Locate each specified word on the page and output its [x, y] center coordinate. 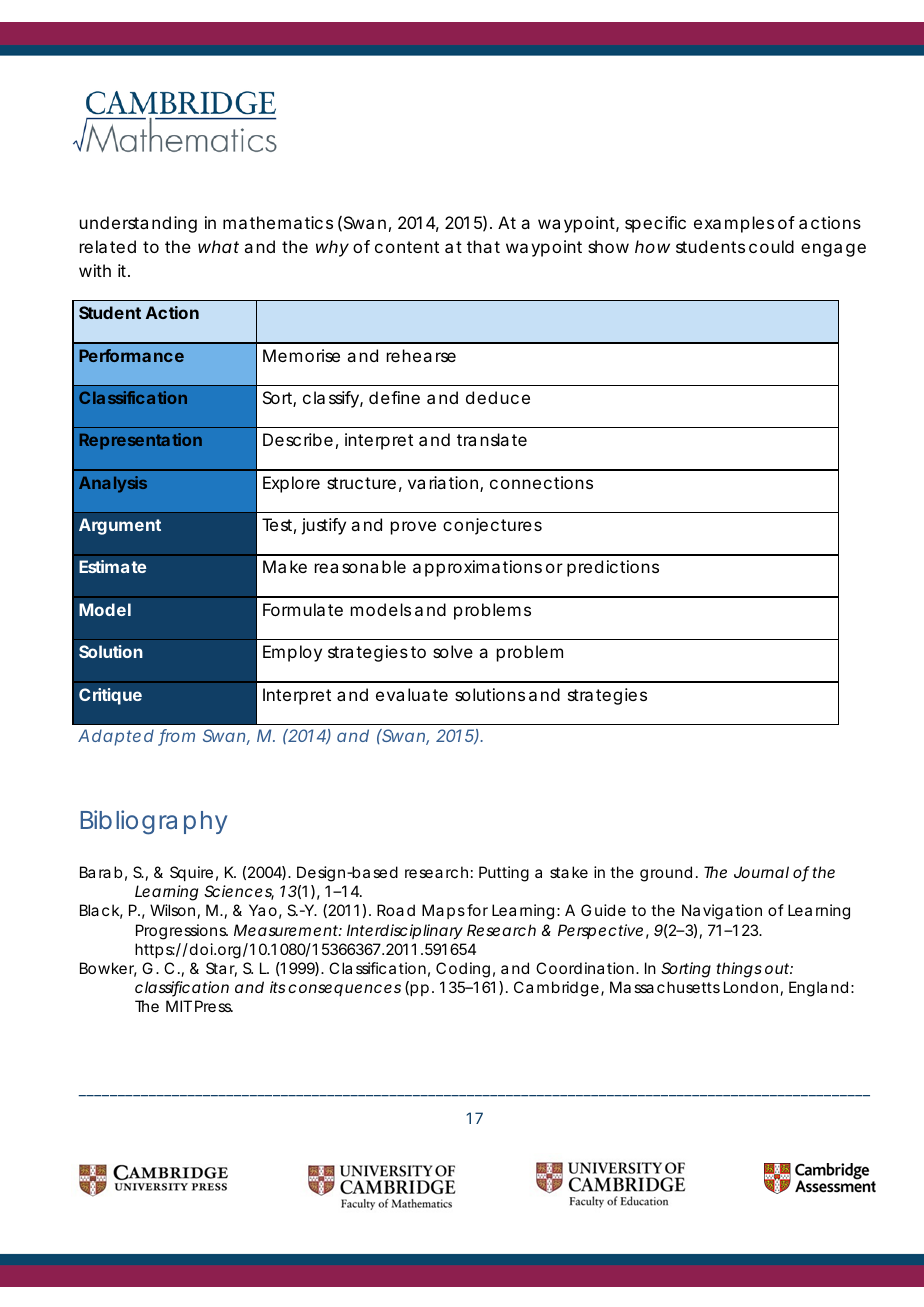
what [218, 246]
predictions [613, 568]
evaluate [412, 694]
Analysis [113, 484]
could [771, 246]
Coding [463, 970]
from [176, 737]
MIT [179, 1006]
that [483, 246]
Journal [761, 872]
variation [444, 484]
